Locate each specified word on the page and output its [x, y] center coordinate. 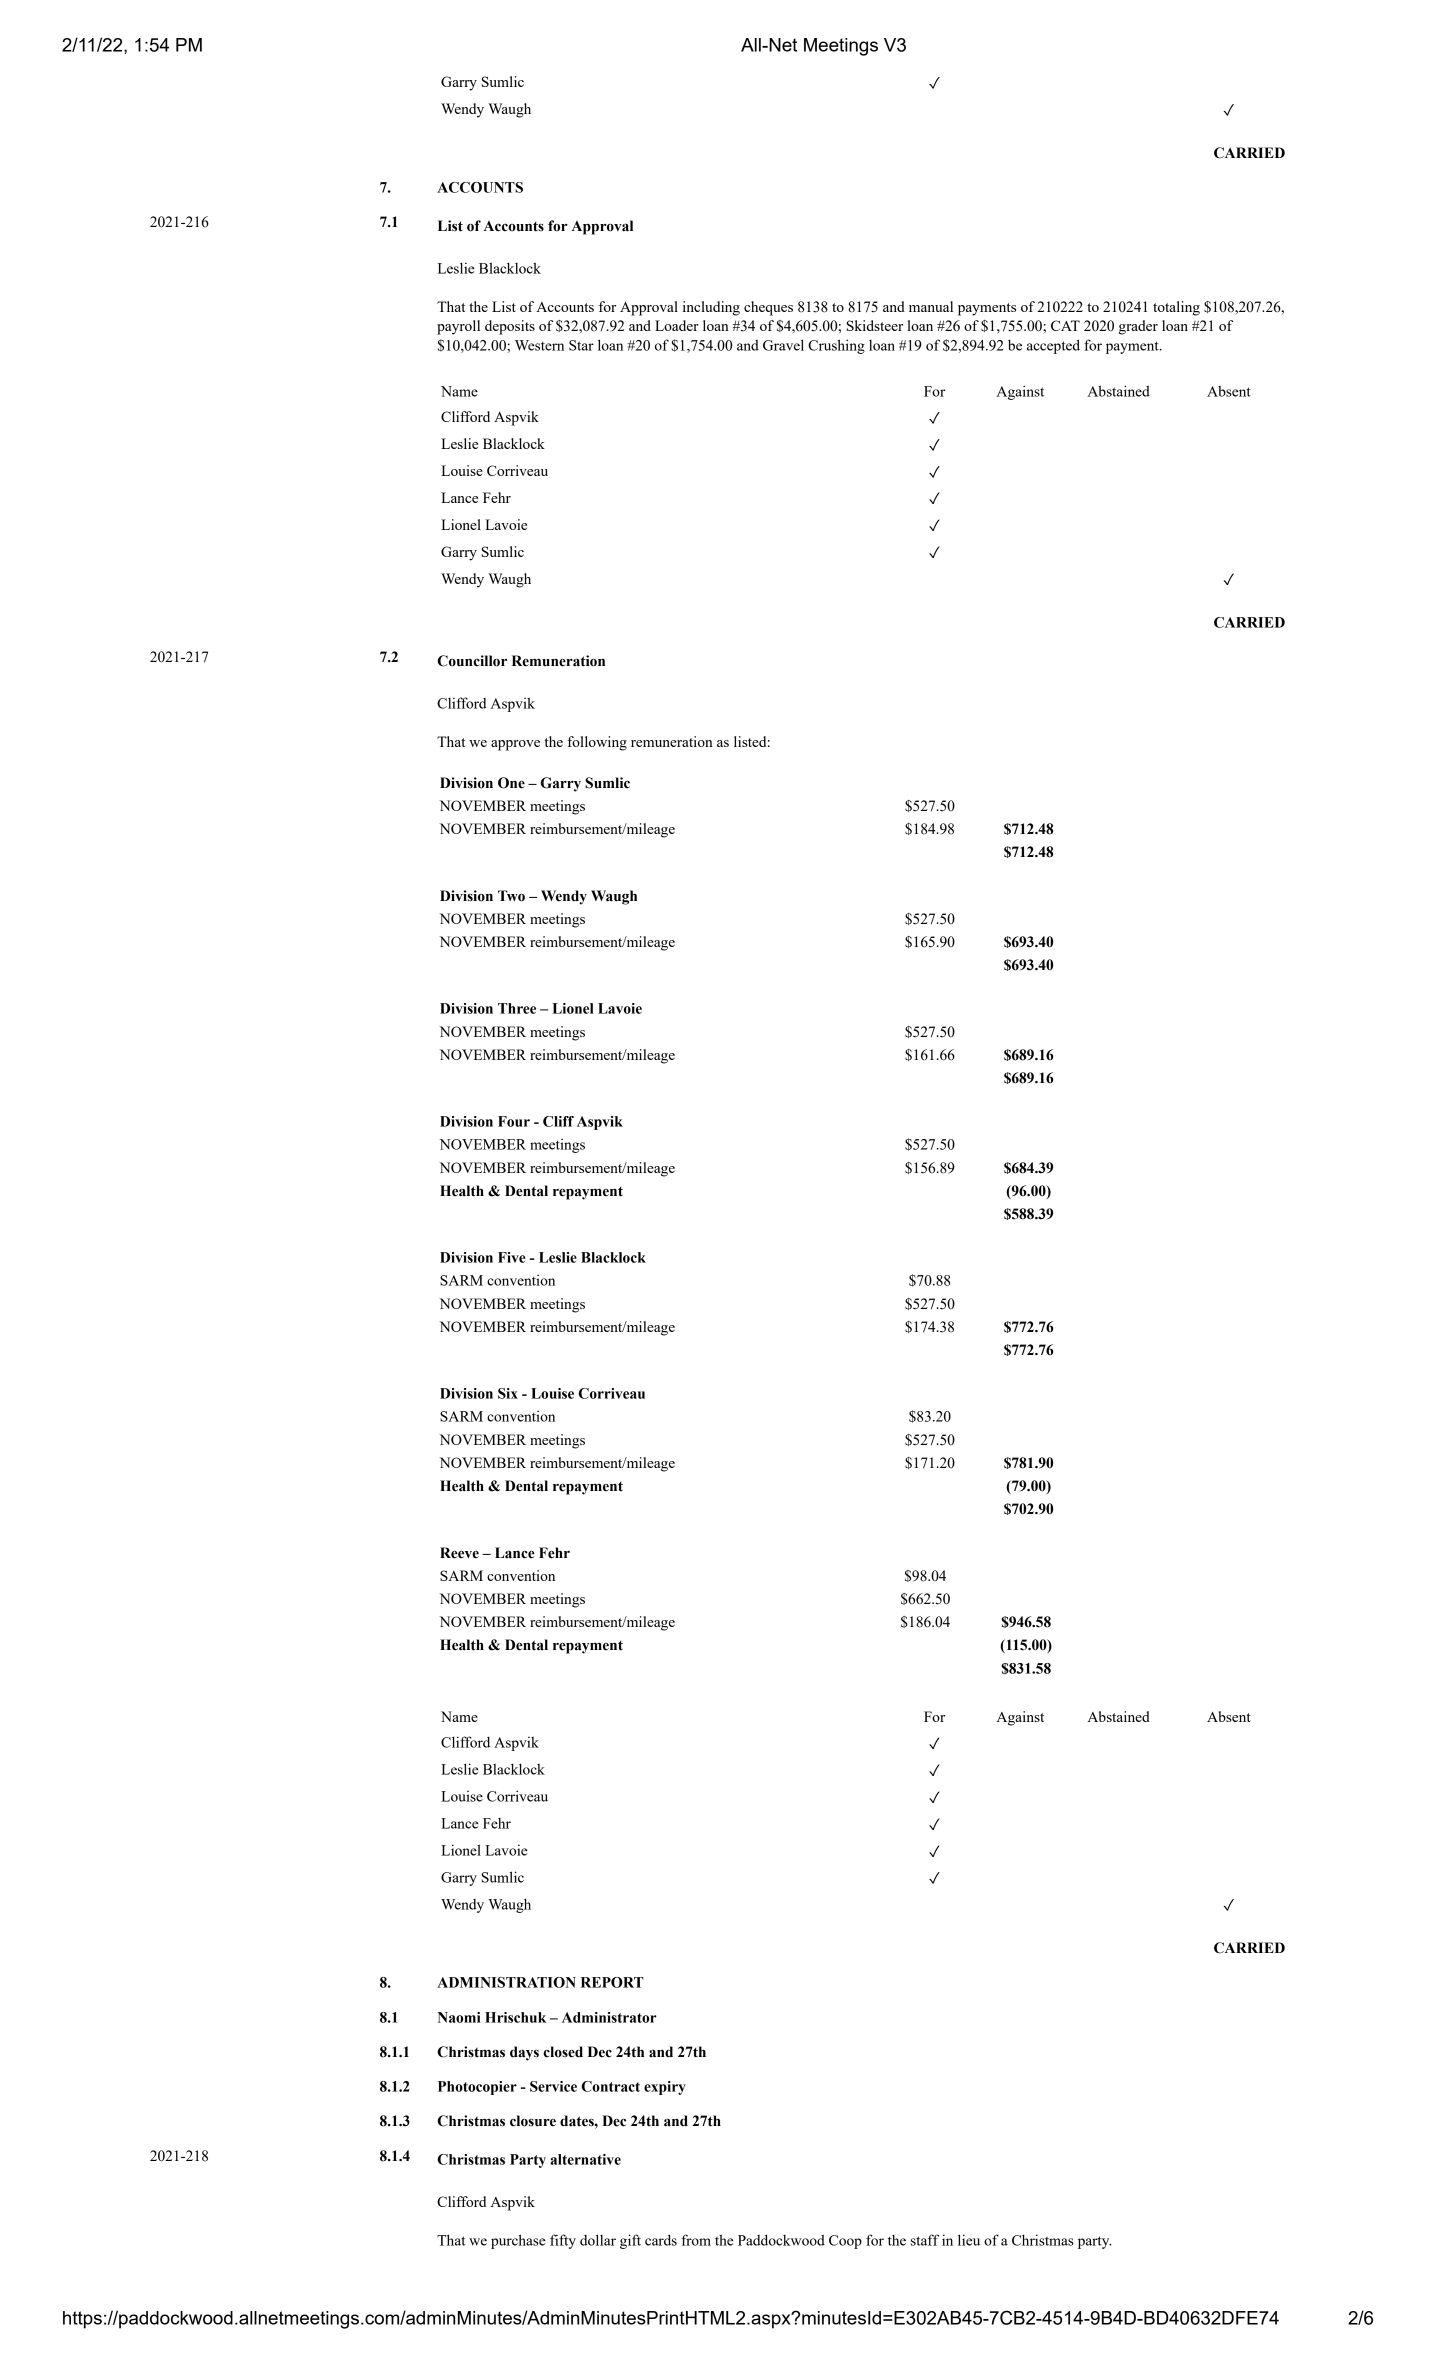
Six [508, 1393]
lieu [969, 2240]
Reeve [459, 1553]
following [597, 743]
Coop [845, 2242]
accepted [1053, 346]
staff [925, 2240]
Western [539, 345]
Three [517, 1008]
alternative [585, 2159]
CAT [1065, 325]
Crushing [836, 346]
